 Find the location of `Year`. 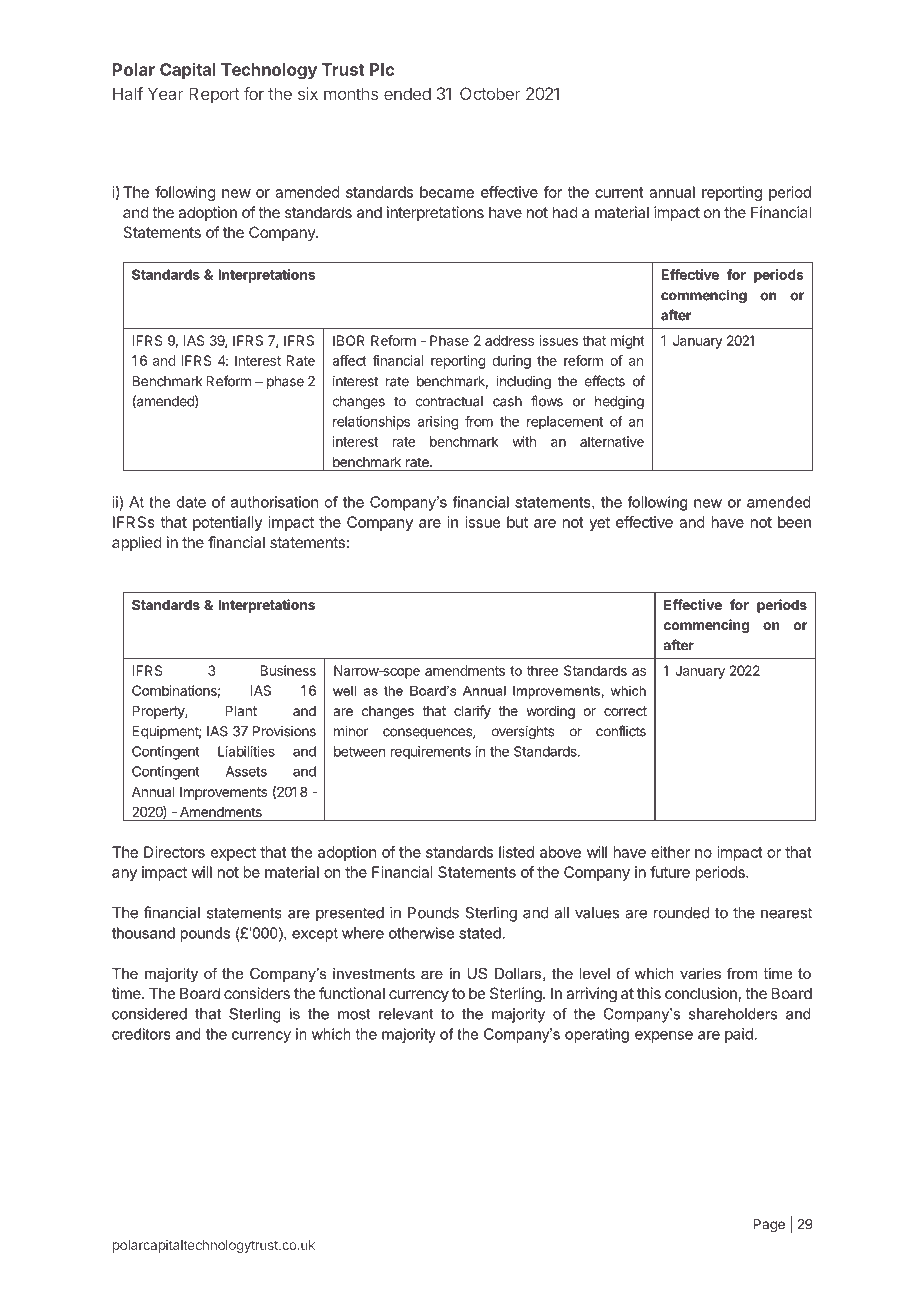

Year is located at coordinates (166, 93).
